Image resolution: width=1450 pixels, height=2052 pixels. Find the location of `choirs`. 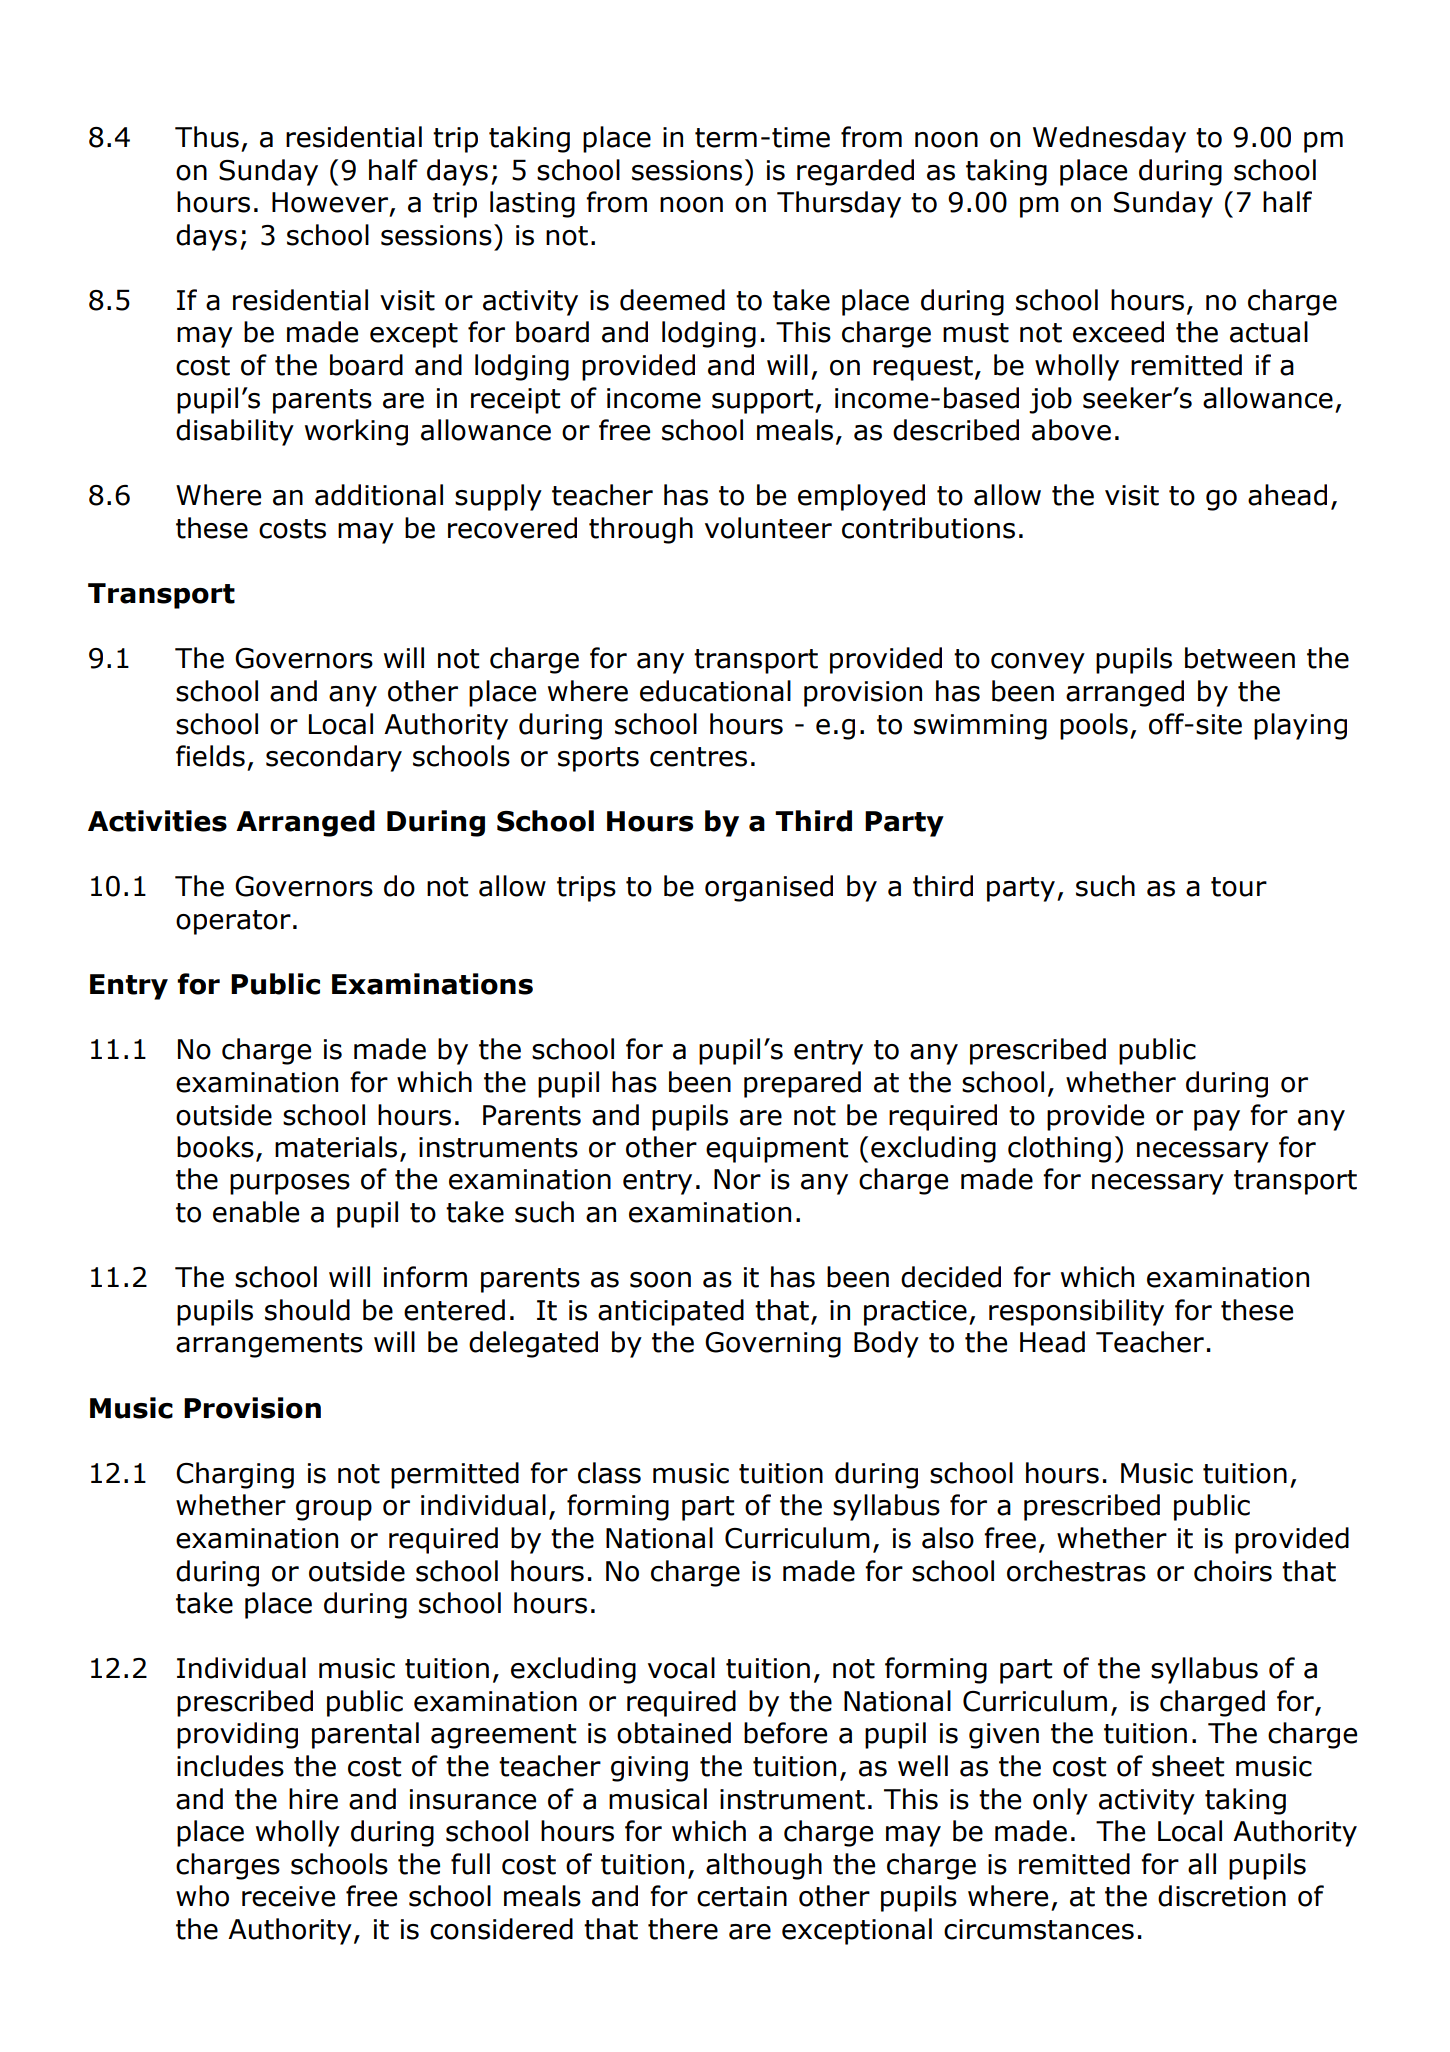

choirs is located at coordinates (1233, 1571).
